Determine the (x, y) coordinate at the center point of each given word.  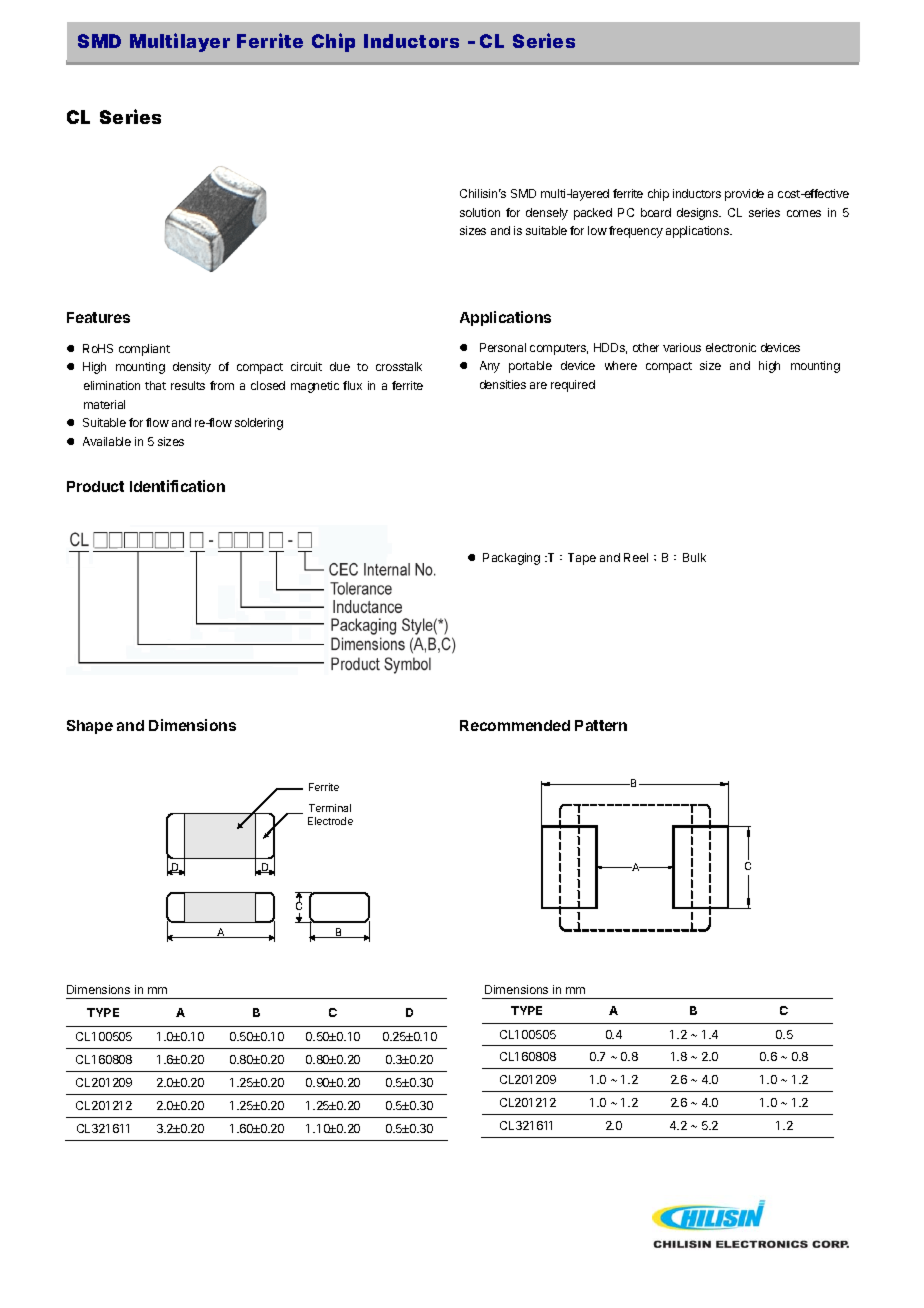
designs (699, 214)
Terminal (330, 808)
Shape (90, 727)
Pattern (601, 725)
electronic (731, 347)
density (192, 368)
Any (490, 367)
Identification (177, 486)
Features (98, 317)
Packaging (511, 559)
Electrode (330, 821)
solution (480, 212)
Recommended (515, 725)
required (573, 386)
